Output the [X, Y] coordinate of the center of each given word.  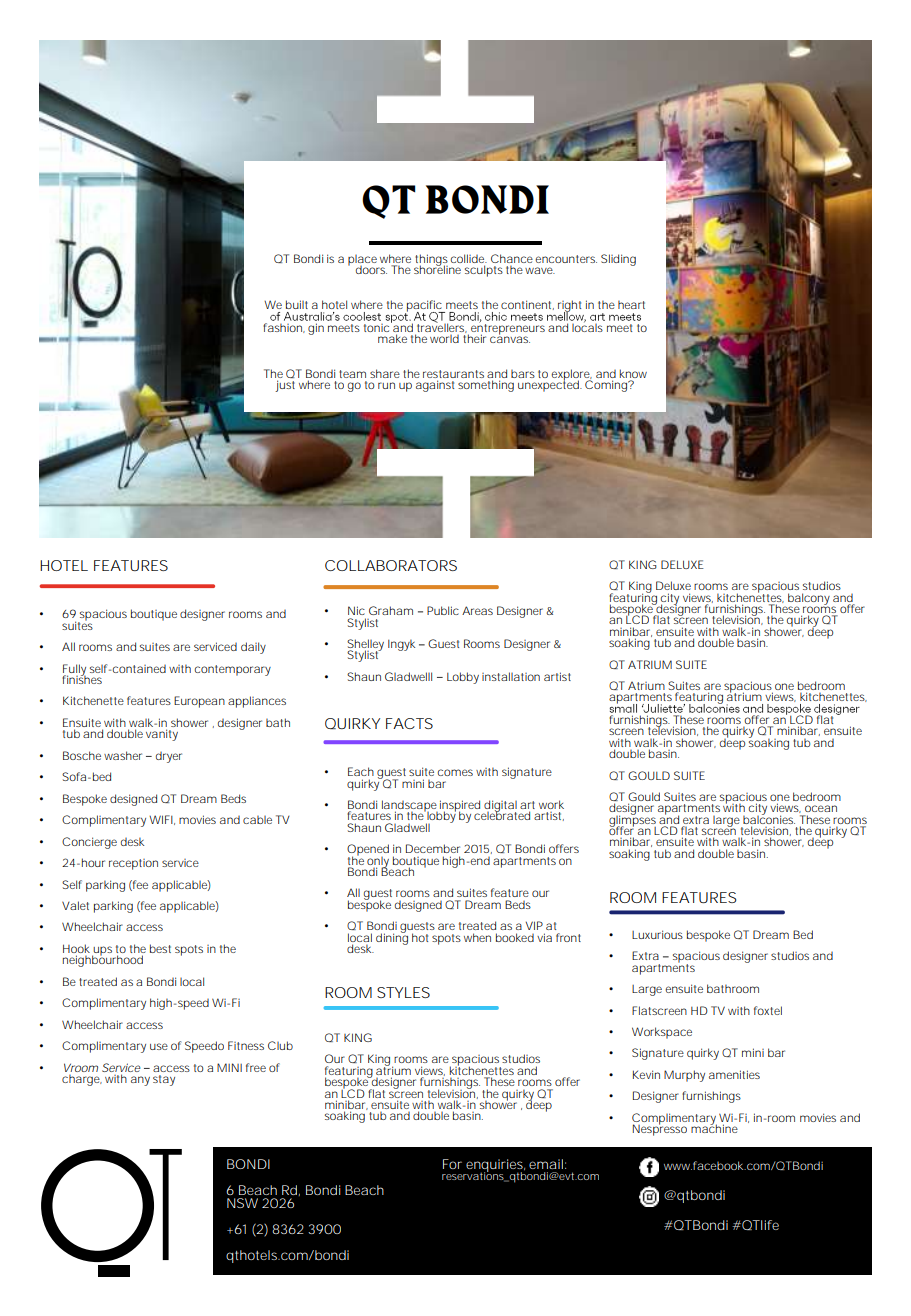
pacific [425, 307]
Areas [477, 610]
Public [443, 610]
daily [253, 648]
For [452, 1164]
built [297, 304]
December [433, 848]
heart [631, 305]
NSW [242, 1203]
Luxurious [657, 934]
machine [714, 1127]
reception [133, 864]
